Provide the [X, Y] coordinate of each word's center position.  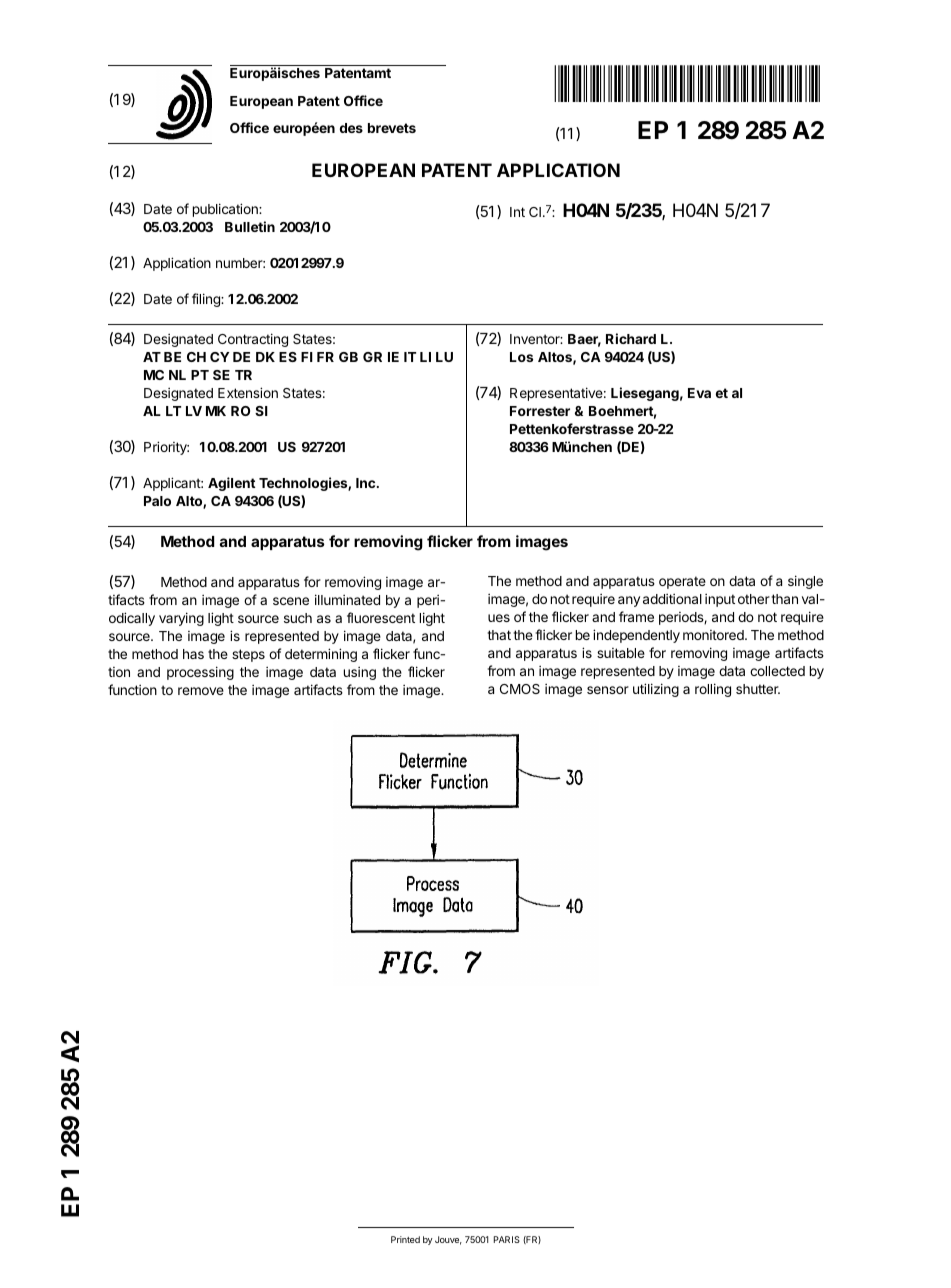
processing [200, 673]
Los [521, 357]
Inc [367, 483]
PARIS [507, 1239]
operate [682, 582]
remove [201, 691]
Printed [405, 1239]
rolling [713, 690]
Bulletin [250, 226]
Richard [631, 338]
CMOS [520, 689]
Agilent [232, 484]
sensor [608, 690]
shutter [758, 689]
